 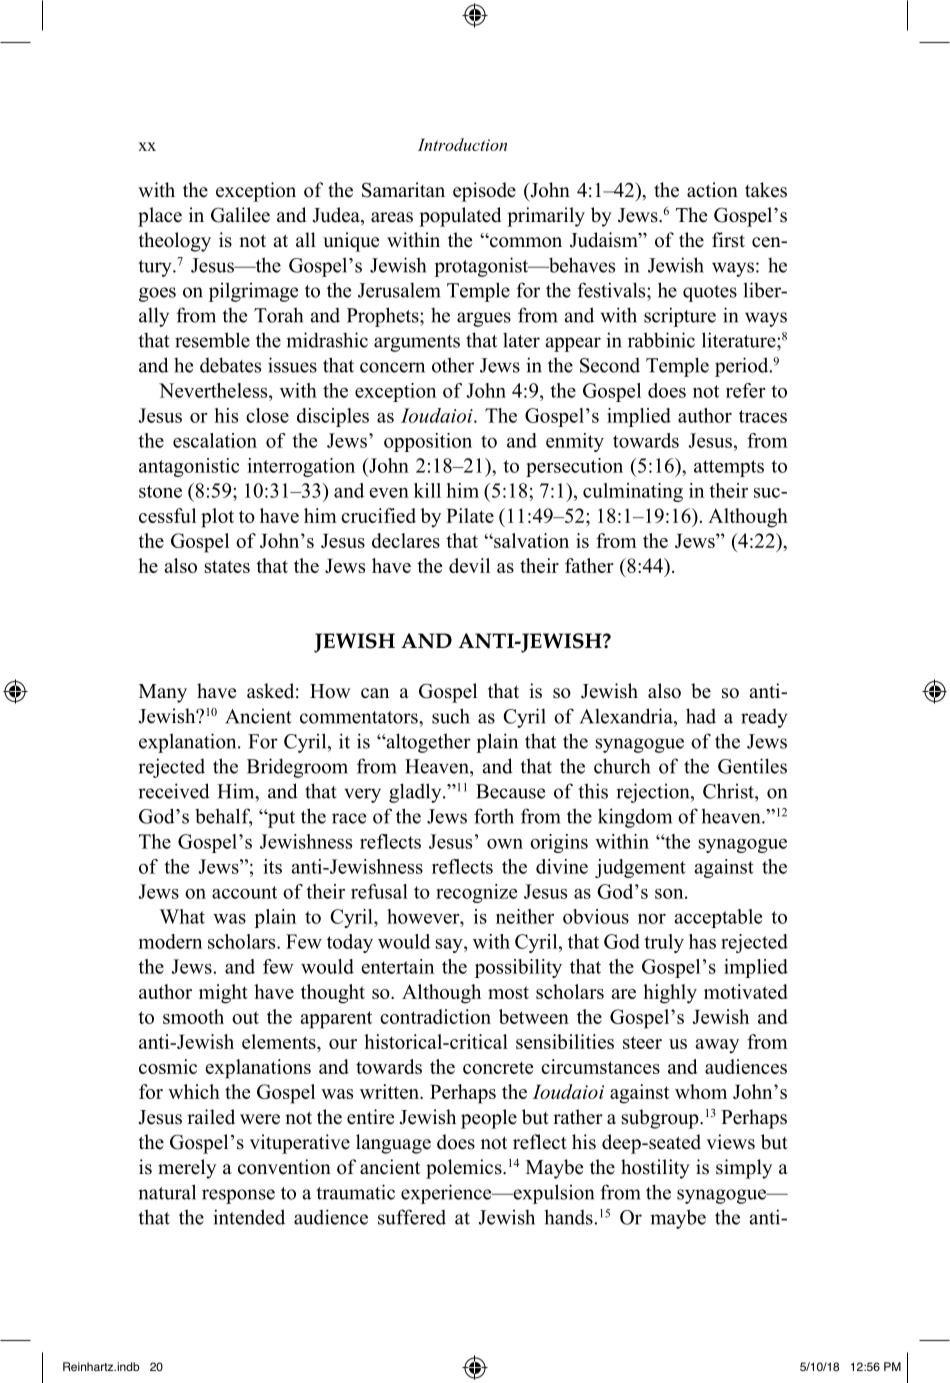 What do you see at coordinates (244, 892) in the screenshot?
I see `account` at bounding box center [244, 892].
